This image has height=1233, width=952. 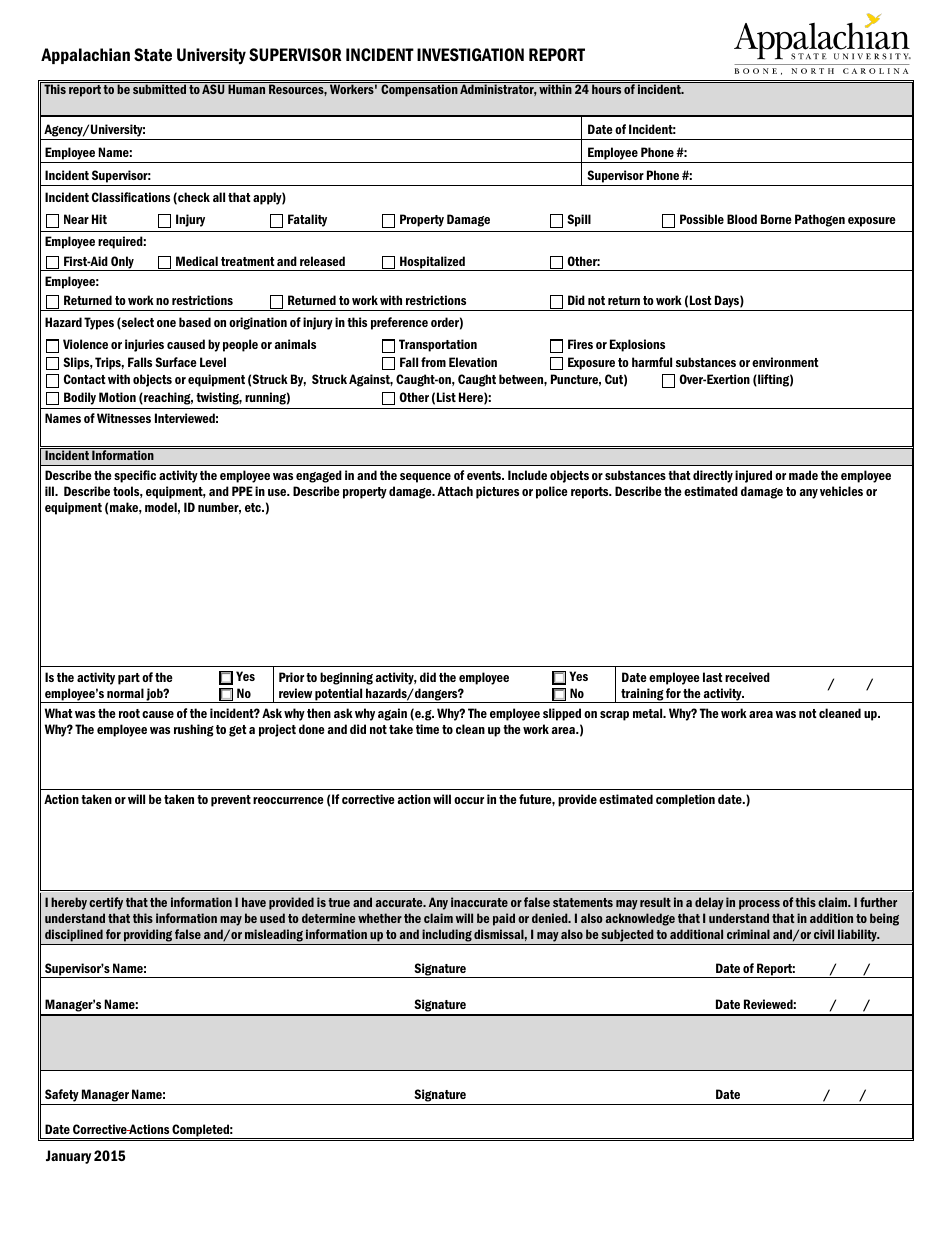 I want to click on including, so click(x=447, y=935).
